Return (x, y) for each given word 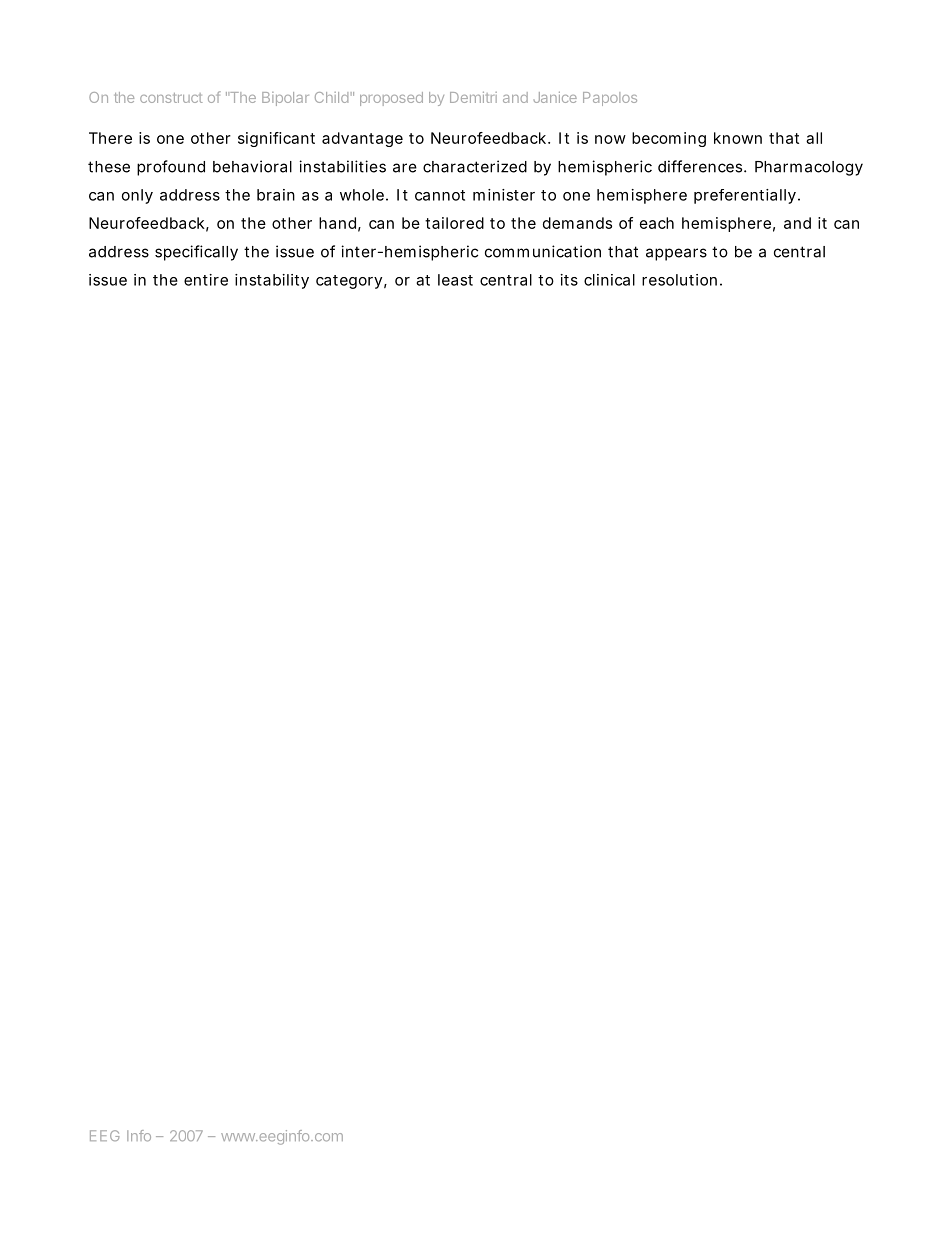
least (455, 280)
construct (171, 98)
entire (206, 280)
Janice (555, 97)
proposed (391, 99)
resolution (679, 280)
